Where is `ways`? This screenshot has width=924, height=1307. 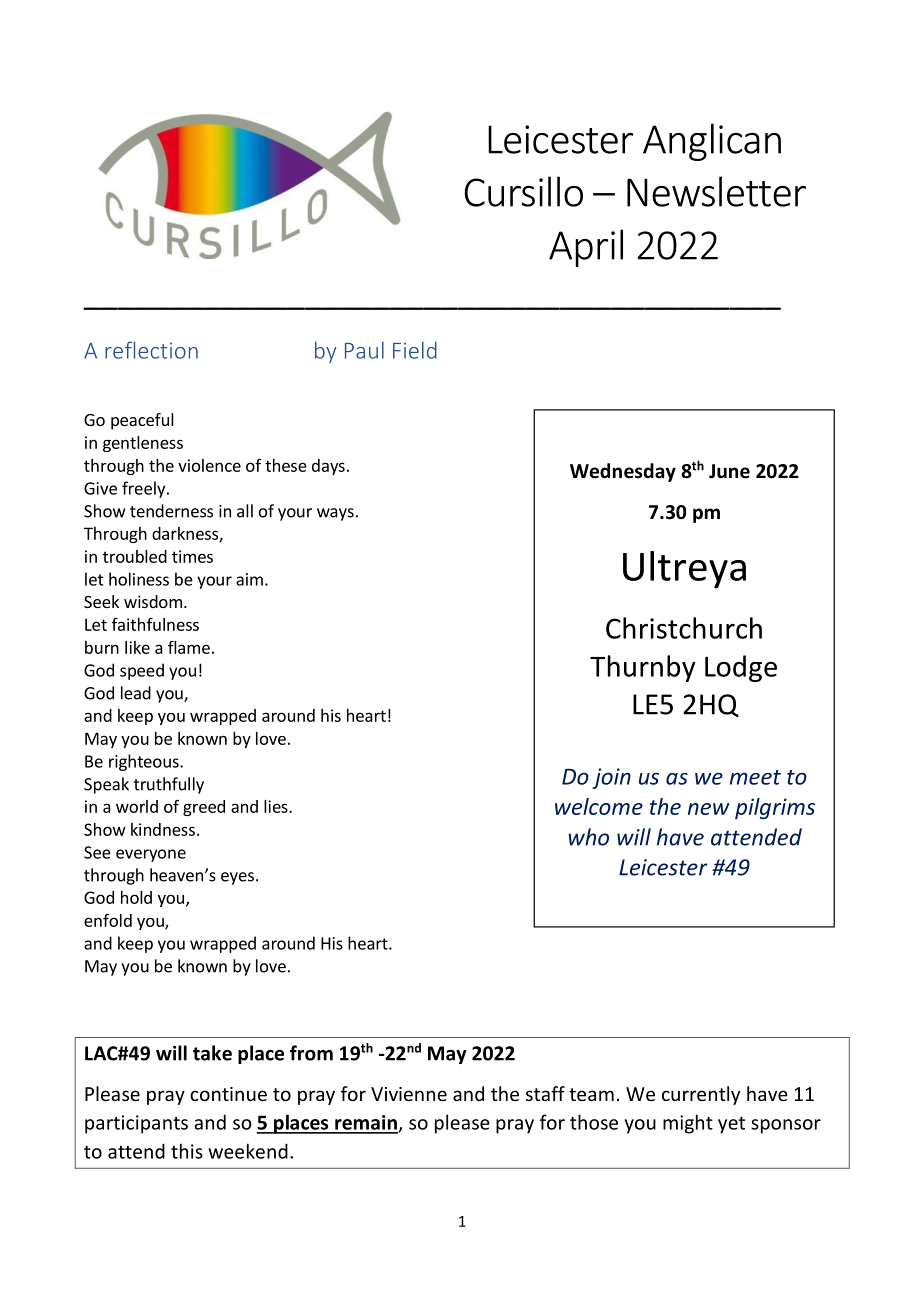
ways is located at coordinates (335, 514).
